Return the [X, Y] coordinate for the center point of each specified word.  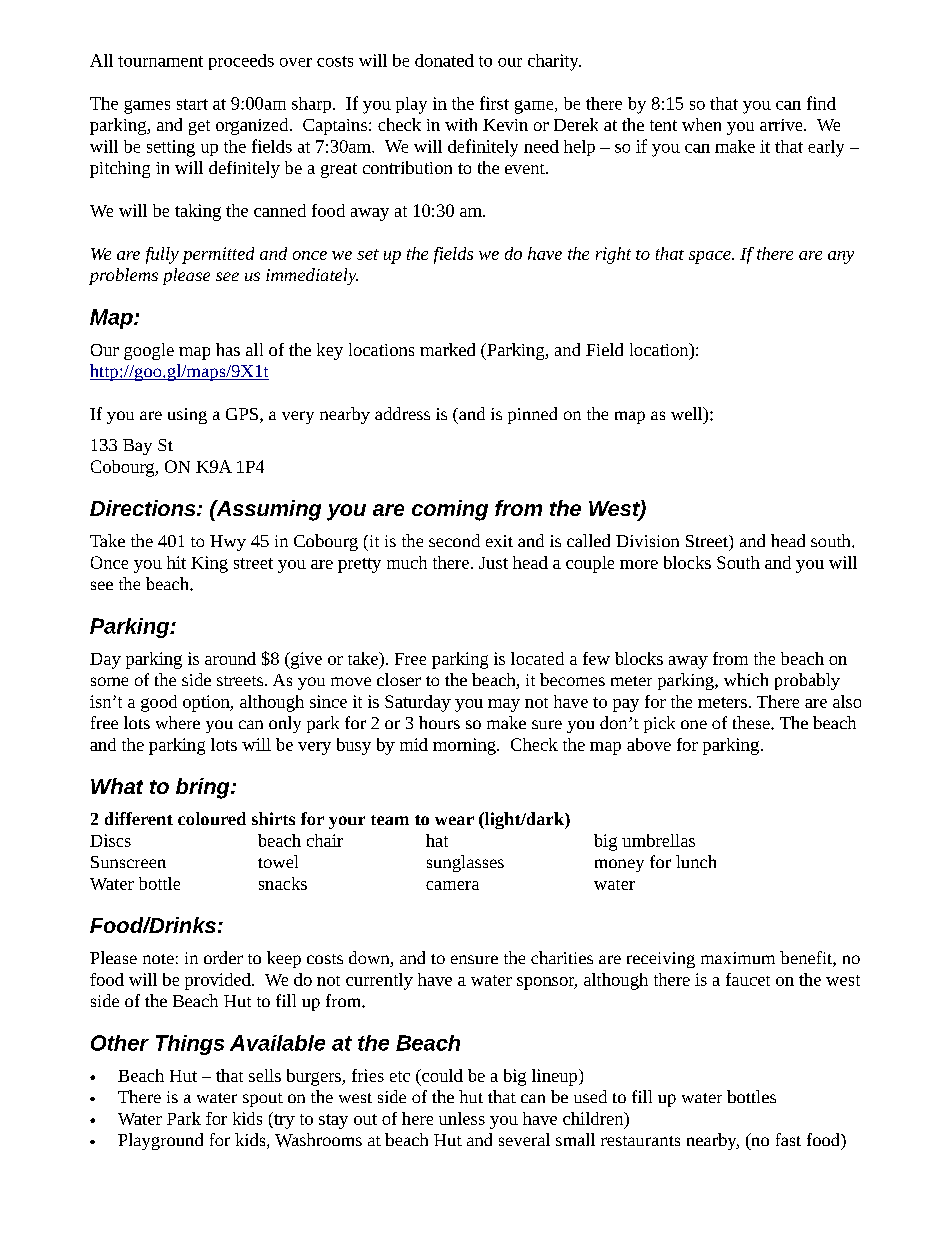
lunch [696, 861]
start [192, 104]
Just [493, 563]
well [688, 413]
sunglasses [465, 863]
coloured [212, 818]
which [746, 679]
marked [447, 349]
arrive [782, 125]
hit [176, 562]
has [228, 349]
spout [263, 1100]
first [494, 103]
